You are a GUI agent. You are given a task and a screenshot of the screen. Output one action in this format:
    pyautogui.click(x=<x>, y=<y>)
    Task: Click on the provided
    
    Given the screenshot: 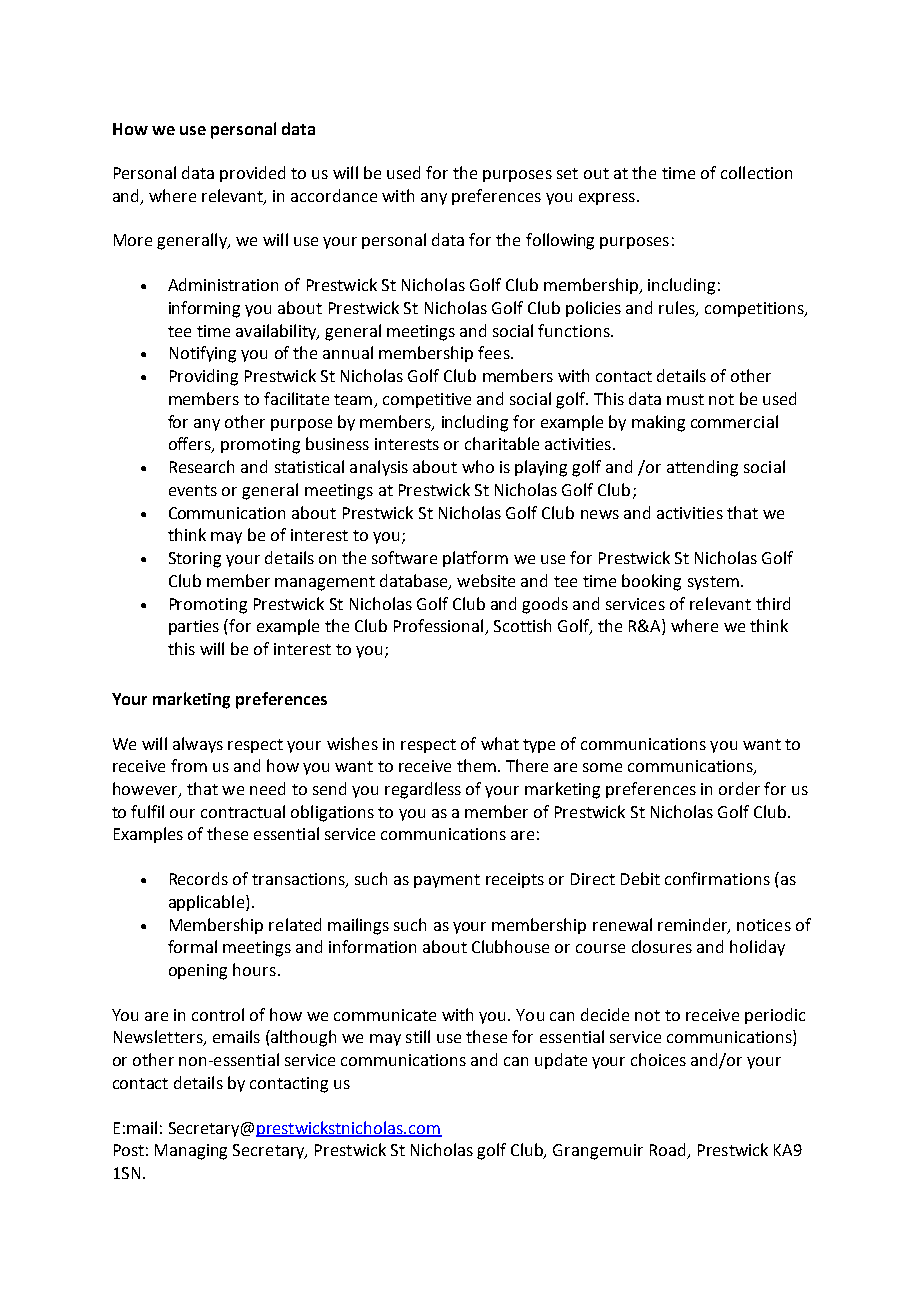 What is the action you would take?
    pyautogui.click(x=252, y=174)
